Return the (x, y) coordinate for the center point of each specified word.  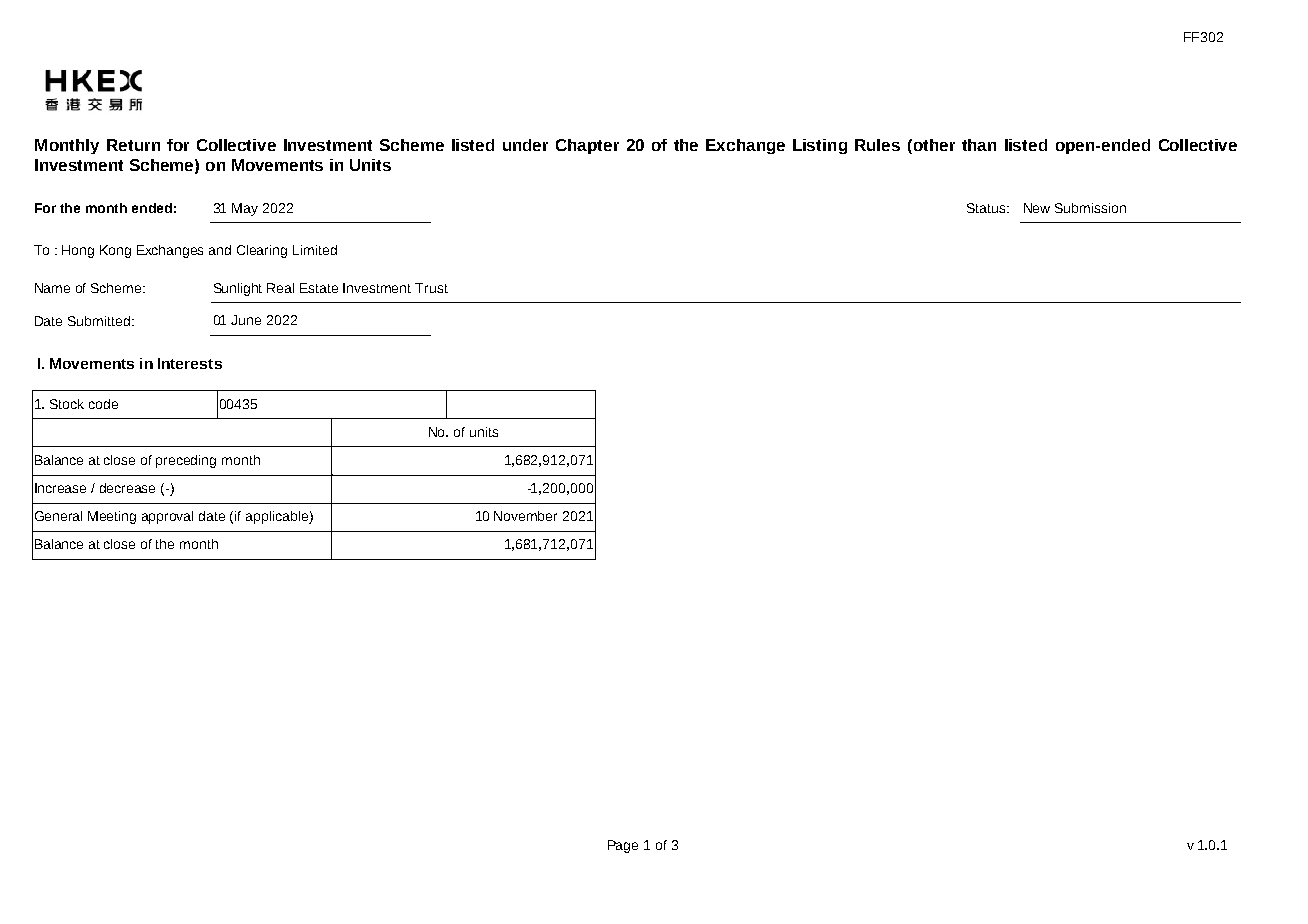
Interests (190, 363)
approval (167, 517)
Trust (431, 288)
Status (986, 208)
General (58, 516)
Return (133, 145)
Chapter (587, 146)
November (525, 516)
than (979, 145)
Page (623, 846)
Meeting (112, 517)
